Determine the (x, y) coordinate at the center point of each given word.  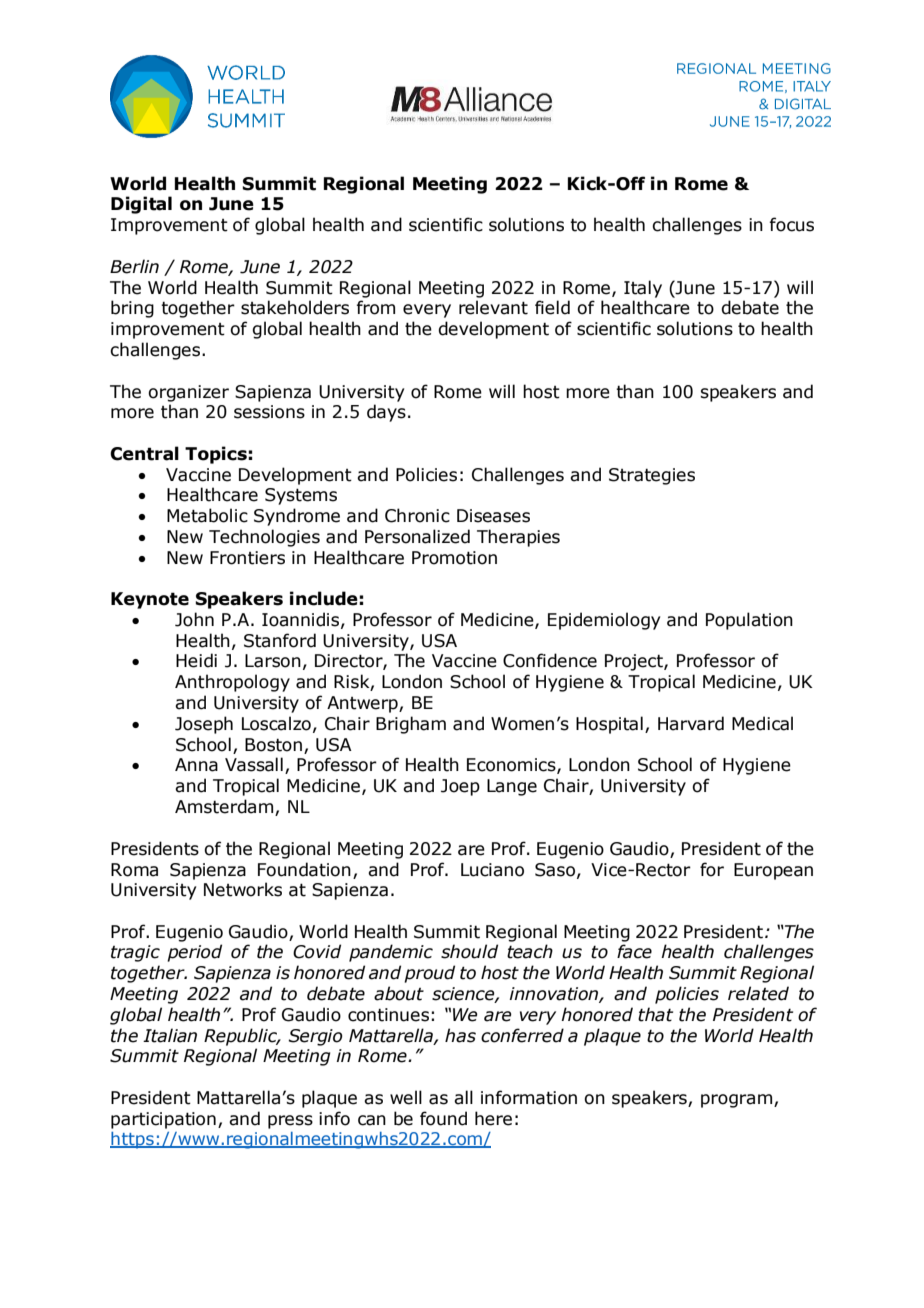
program (738, 1101)
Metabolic (207, 515)
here (493, 1118)
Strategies (652, 476)
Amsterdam (225, 807)
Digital (141, 205)
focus (792, 224)
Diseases (493, 516)
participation (163, 1120)
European (773, 871)
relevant (493, 307)
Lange (512, 787)
